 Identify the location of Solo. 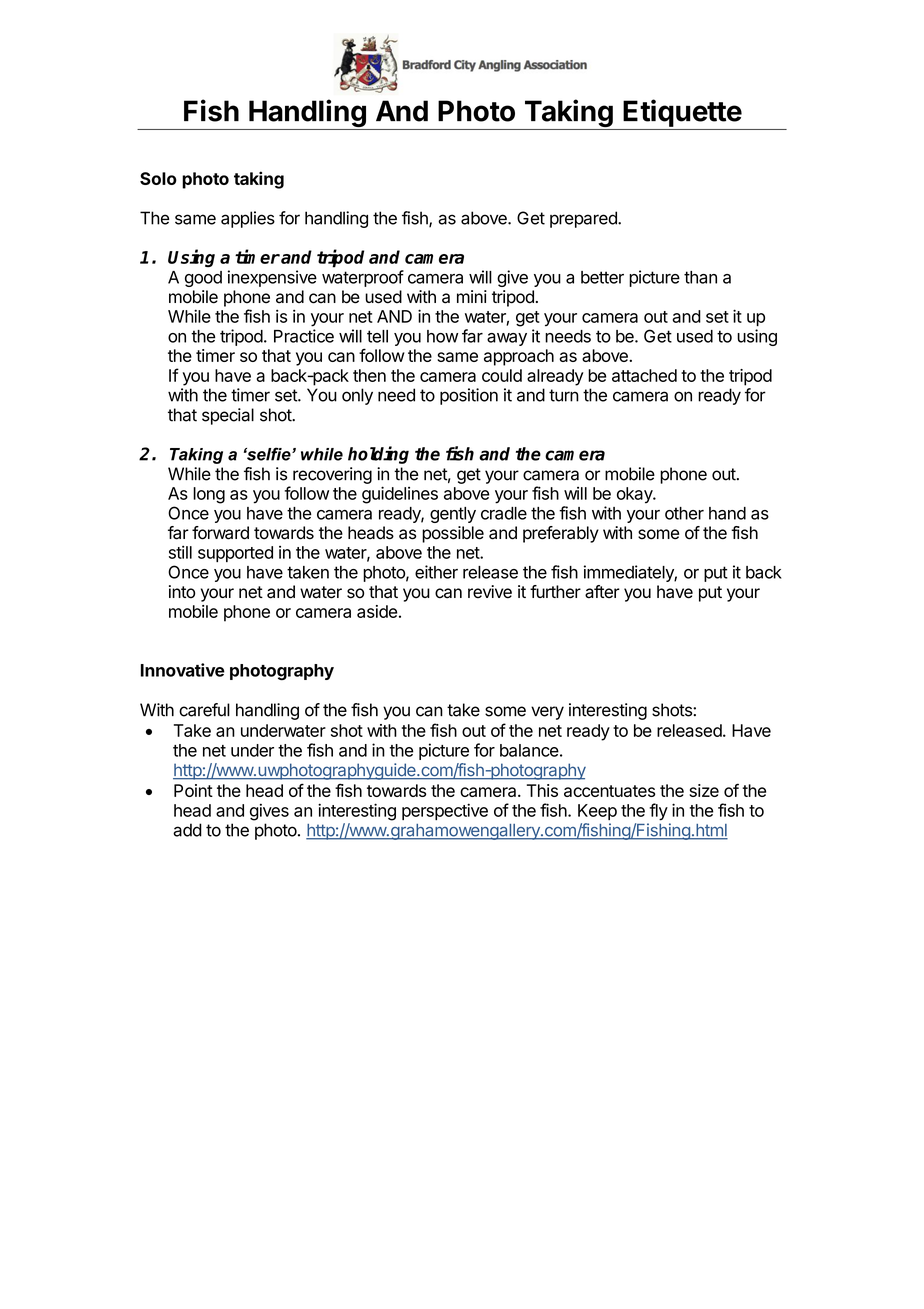
(158, 178).
